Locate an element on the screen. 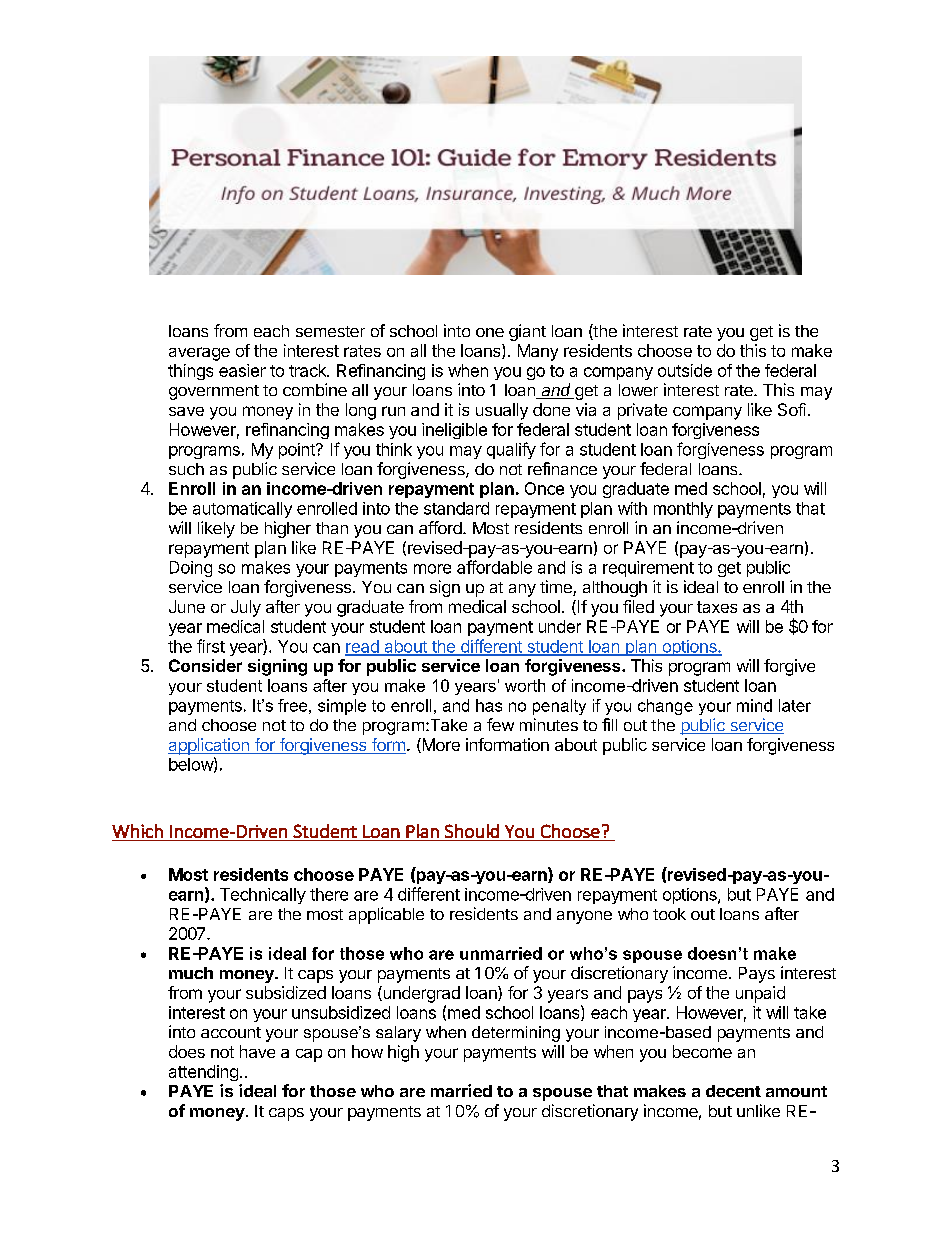  has is located at coordinates (489, 705).
